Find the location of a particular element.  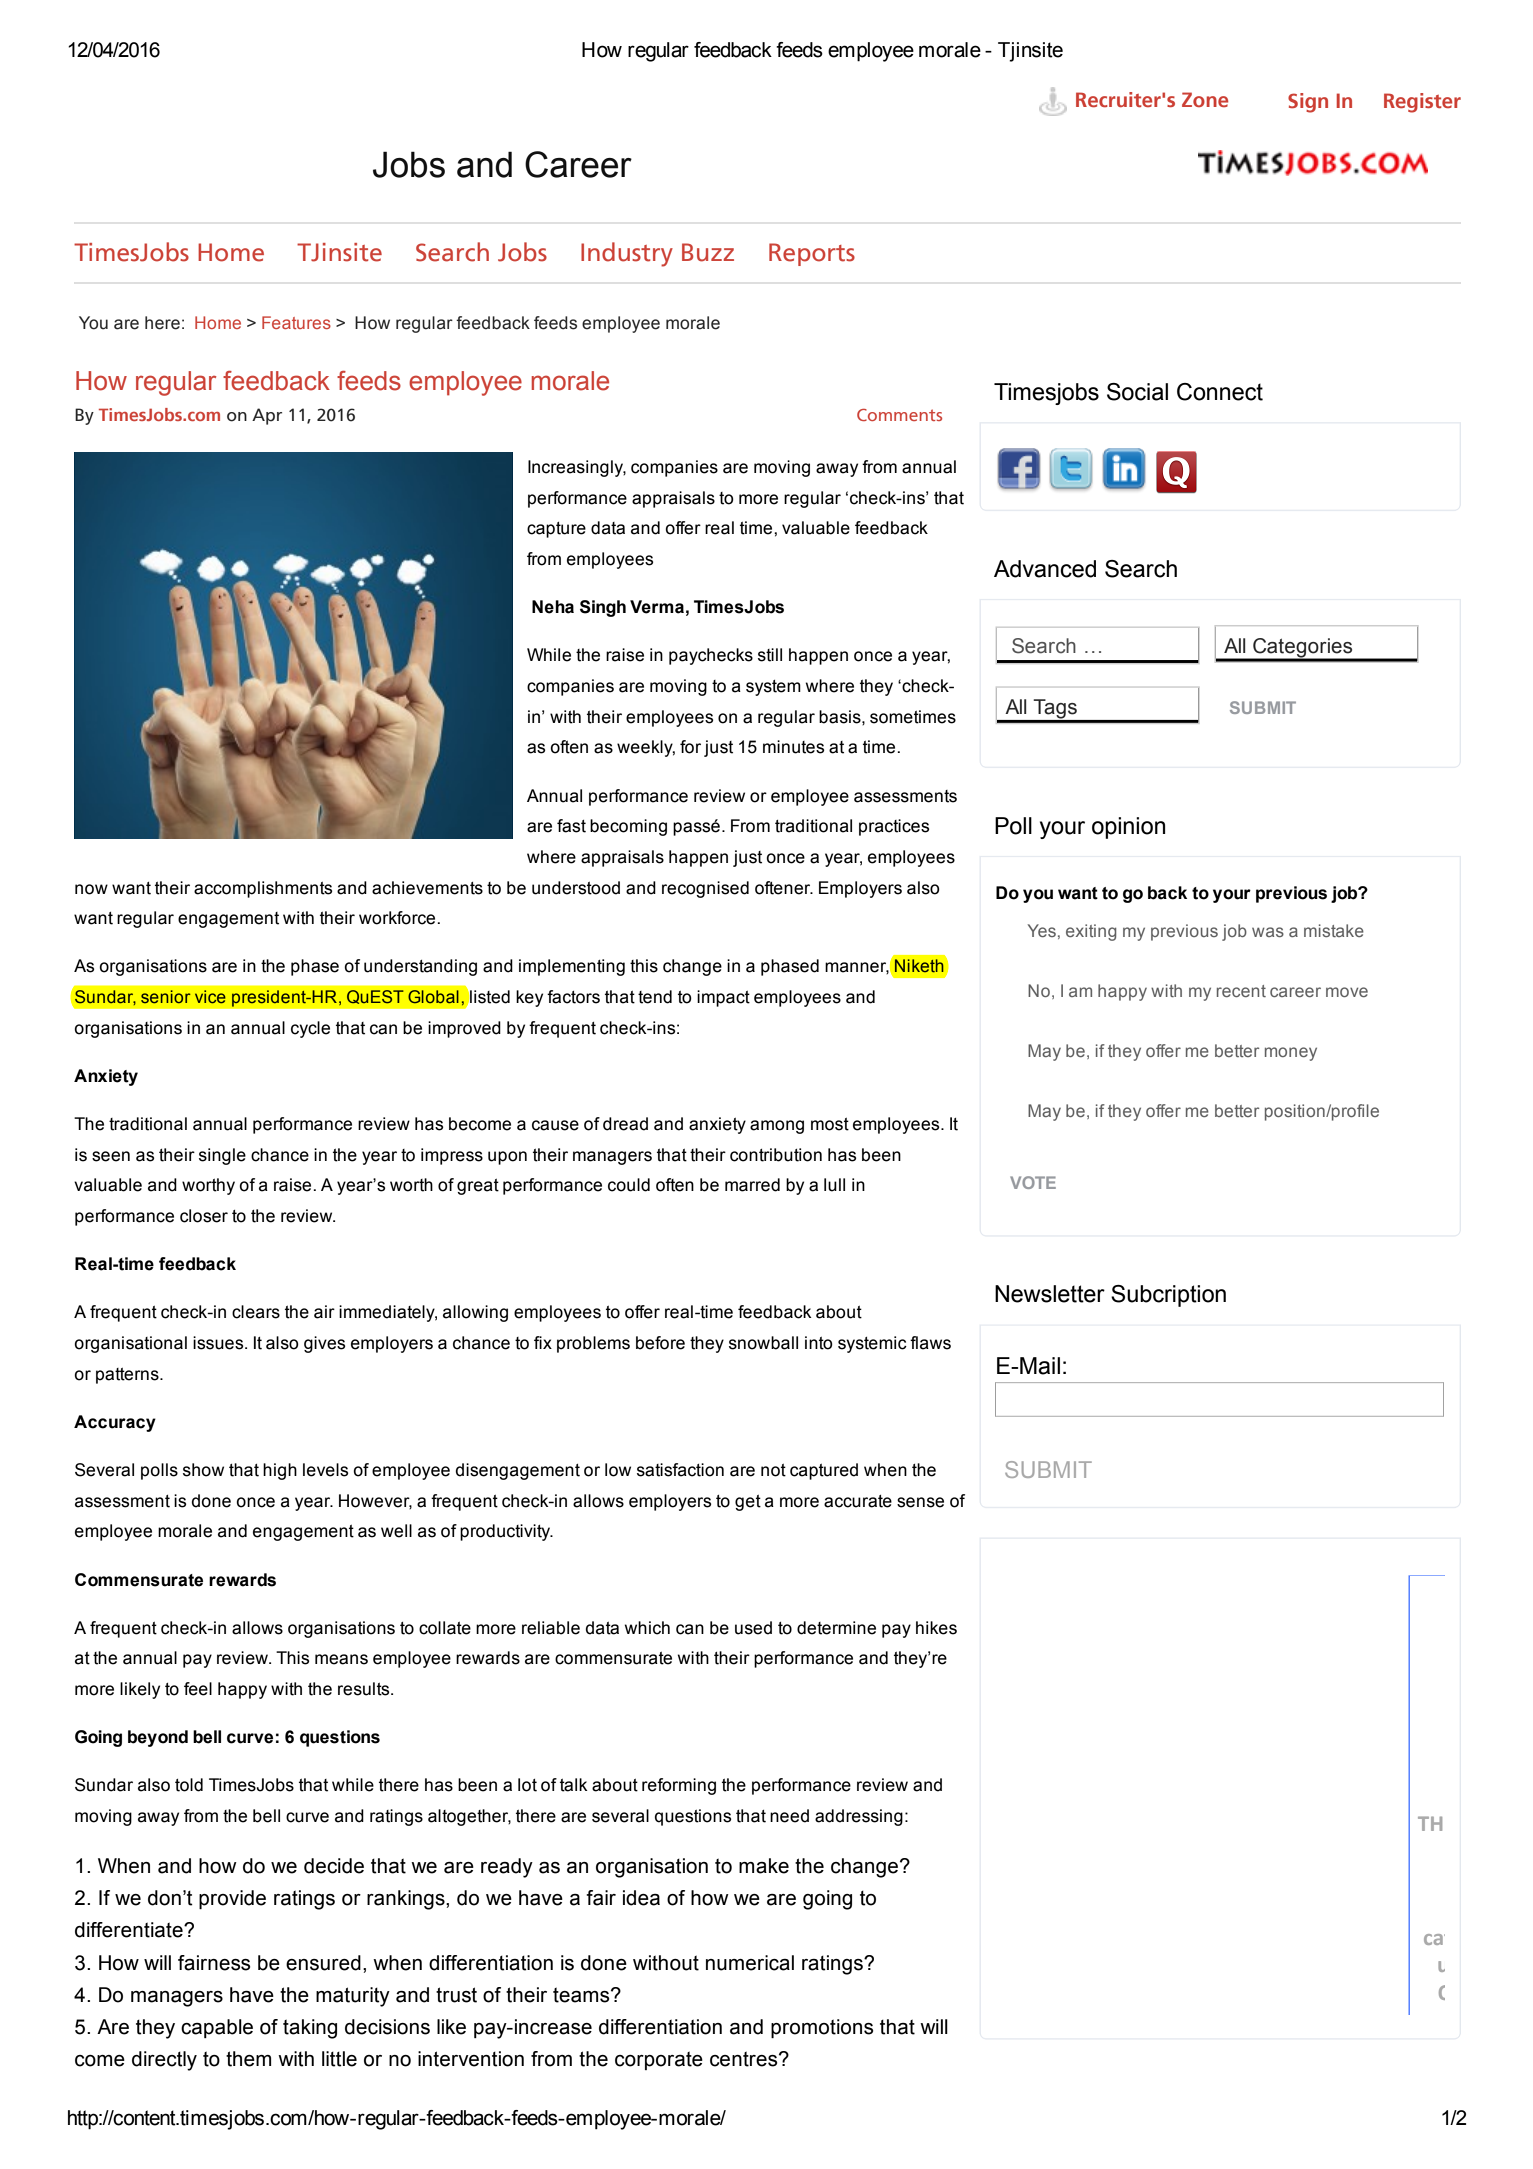

Sign is located at coordinates (1308, 103).
